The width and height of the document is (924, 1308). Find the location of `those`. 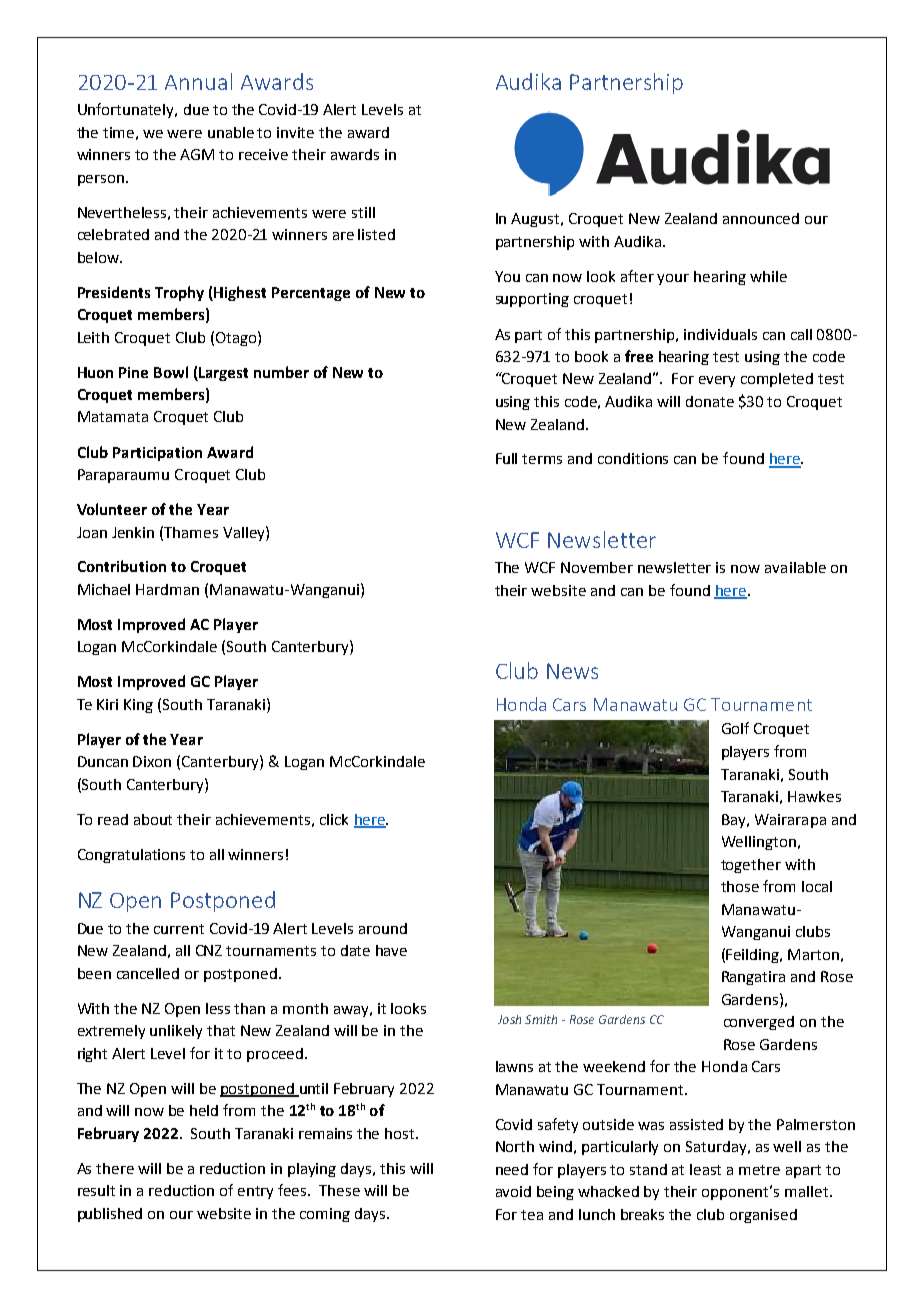

those is located at coordinates (740, 886).
